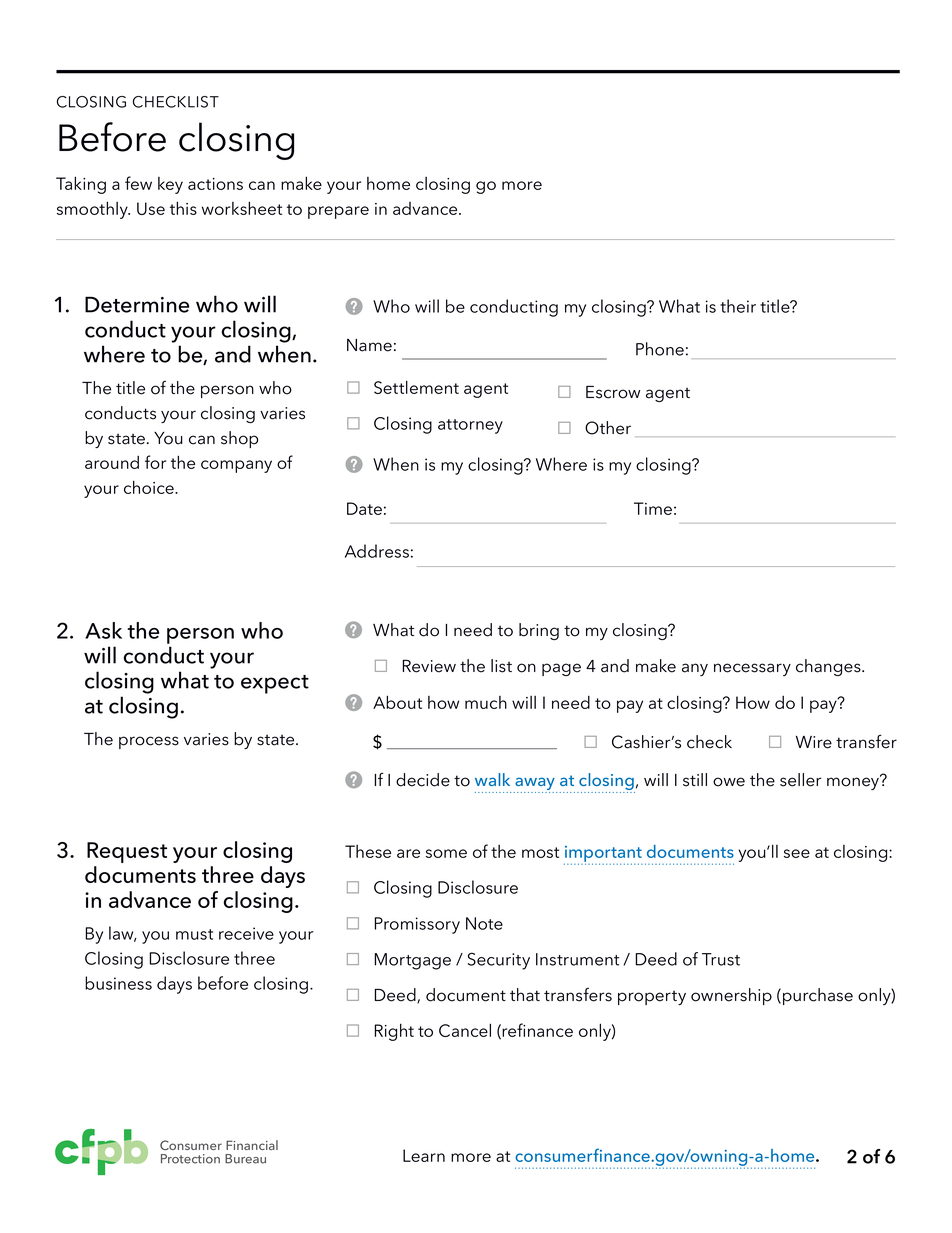 The width and height of the screenshot is (952, 1233). I want to click on expect, so click(275, 684).
